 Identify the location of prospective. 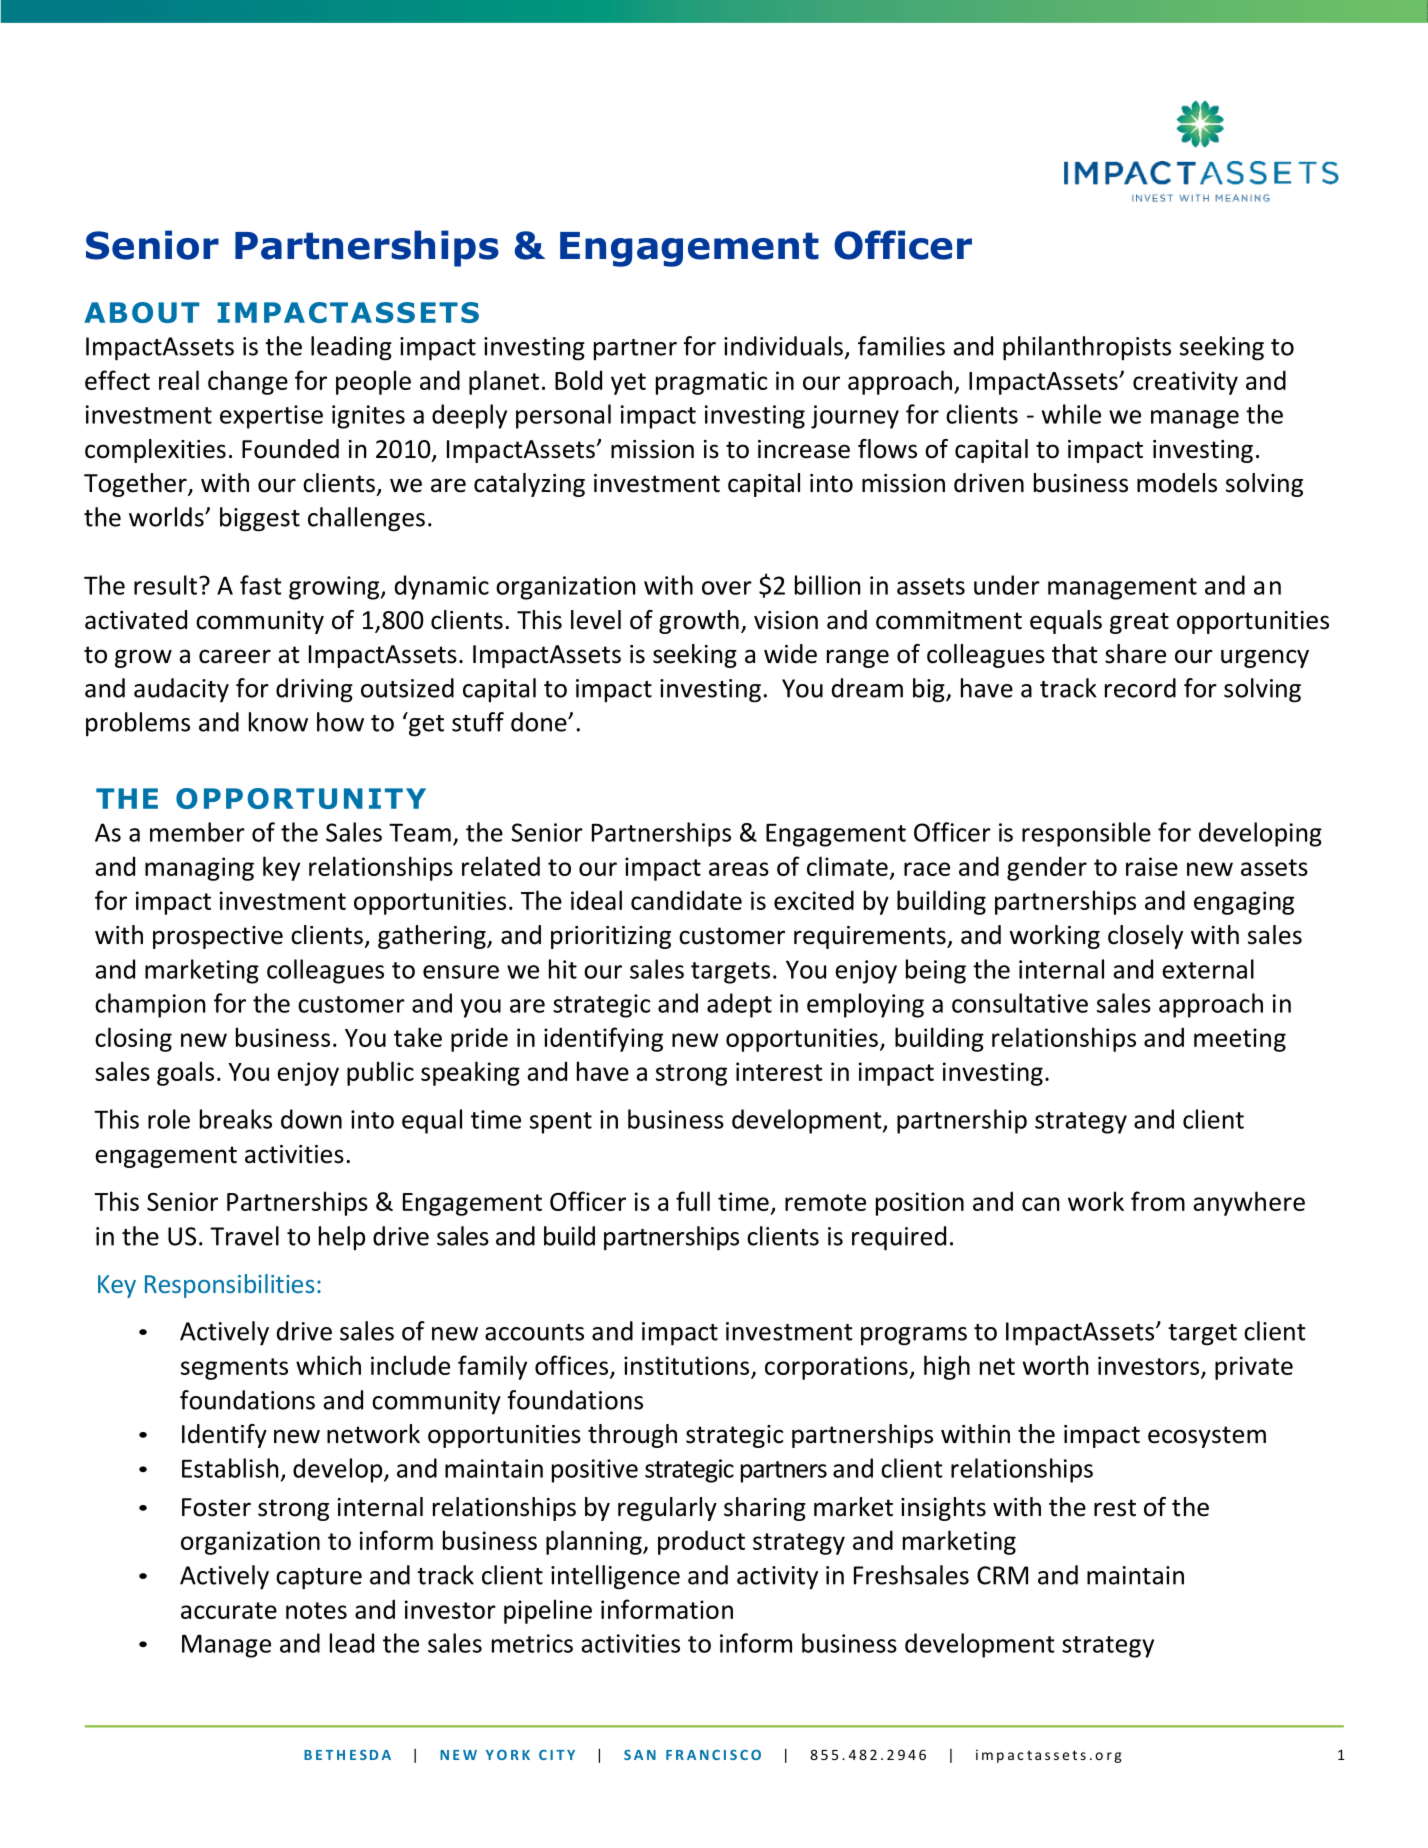
(218, 937).
